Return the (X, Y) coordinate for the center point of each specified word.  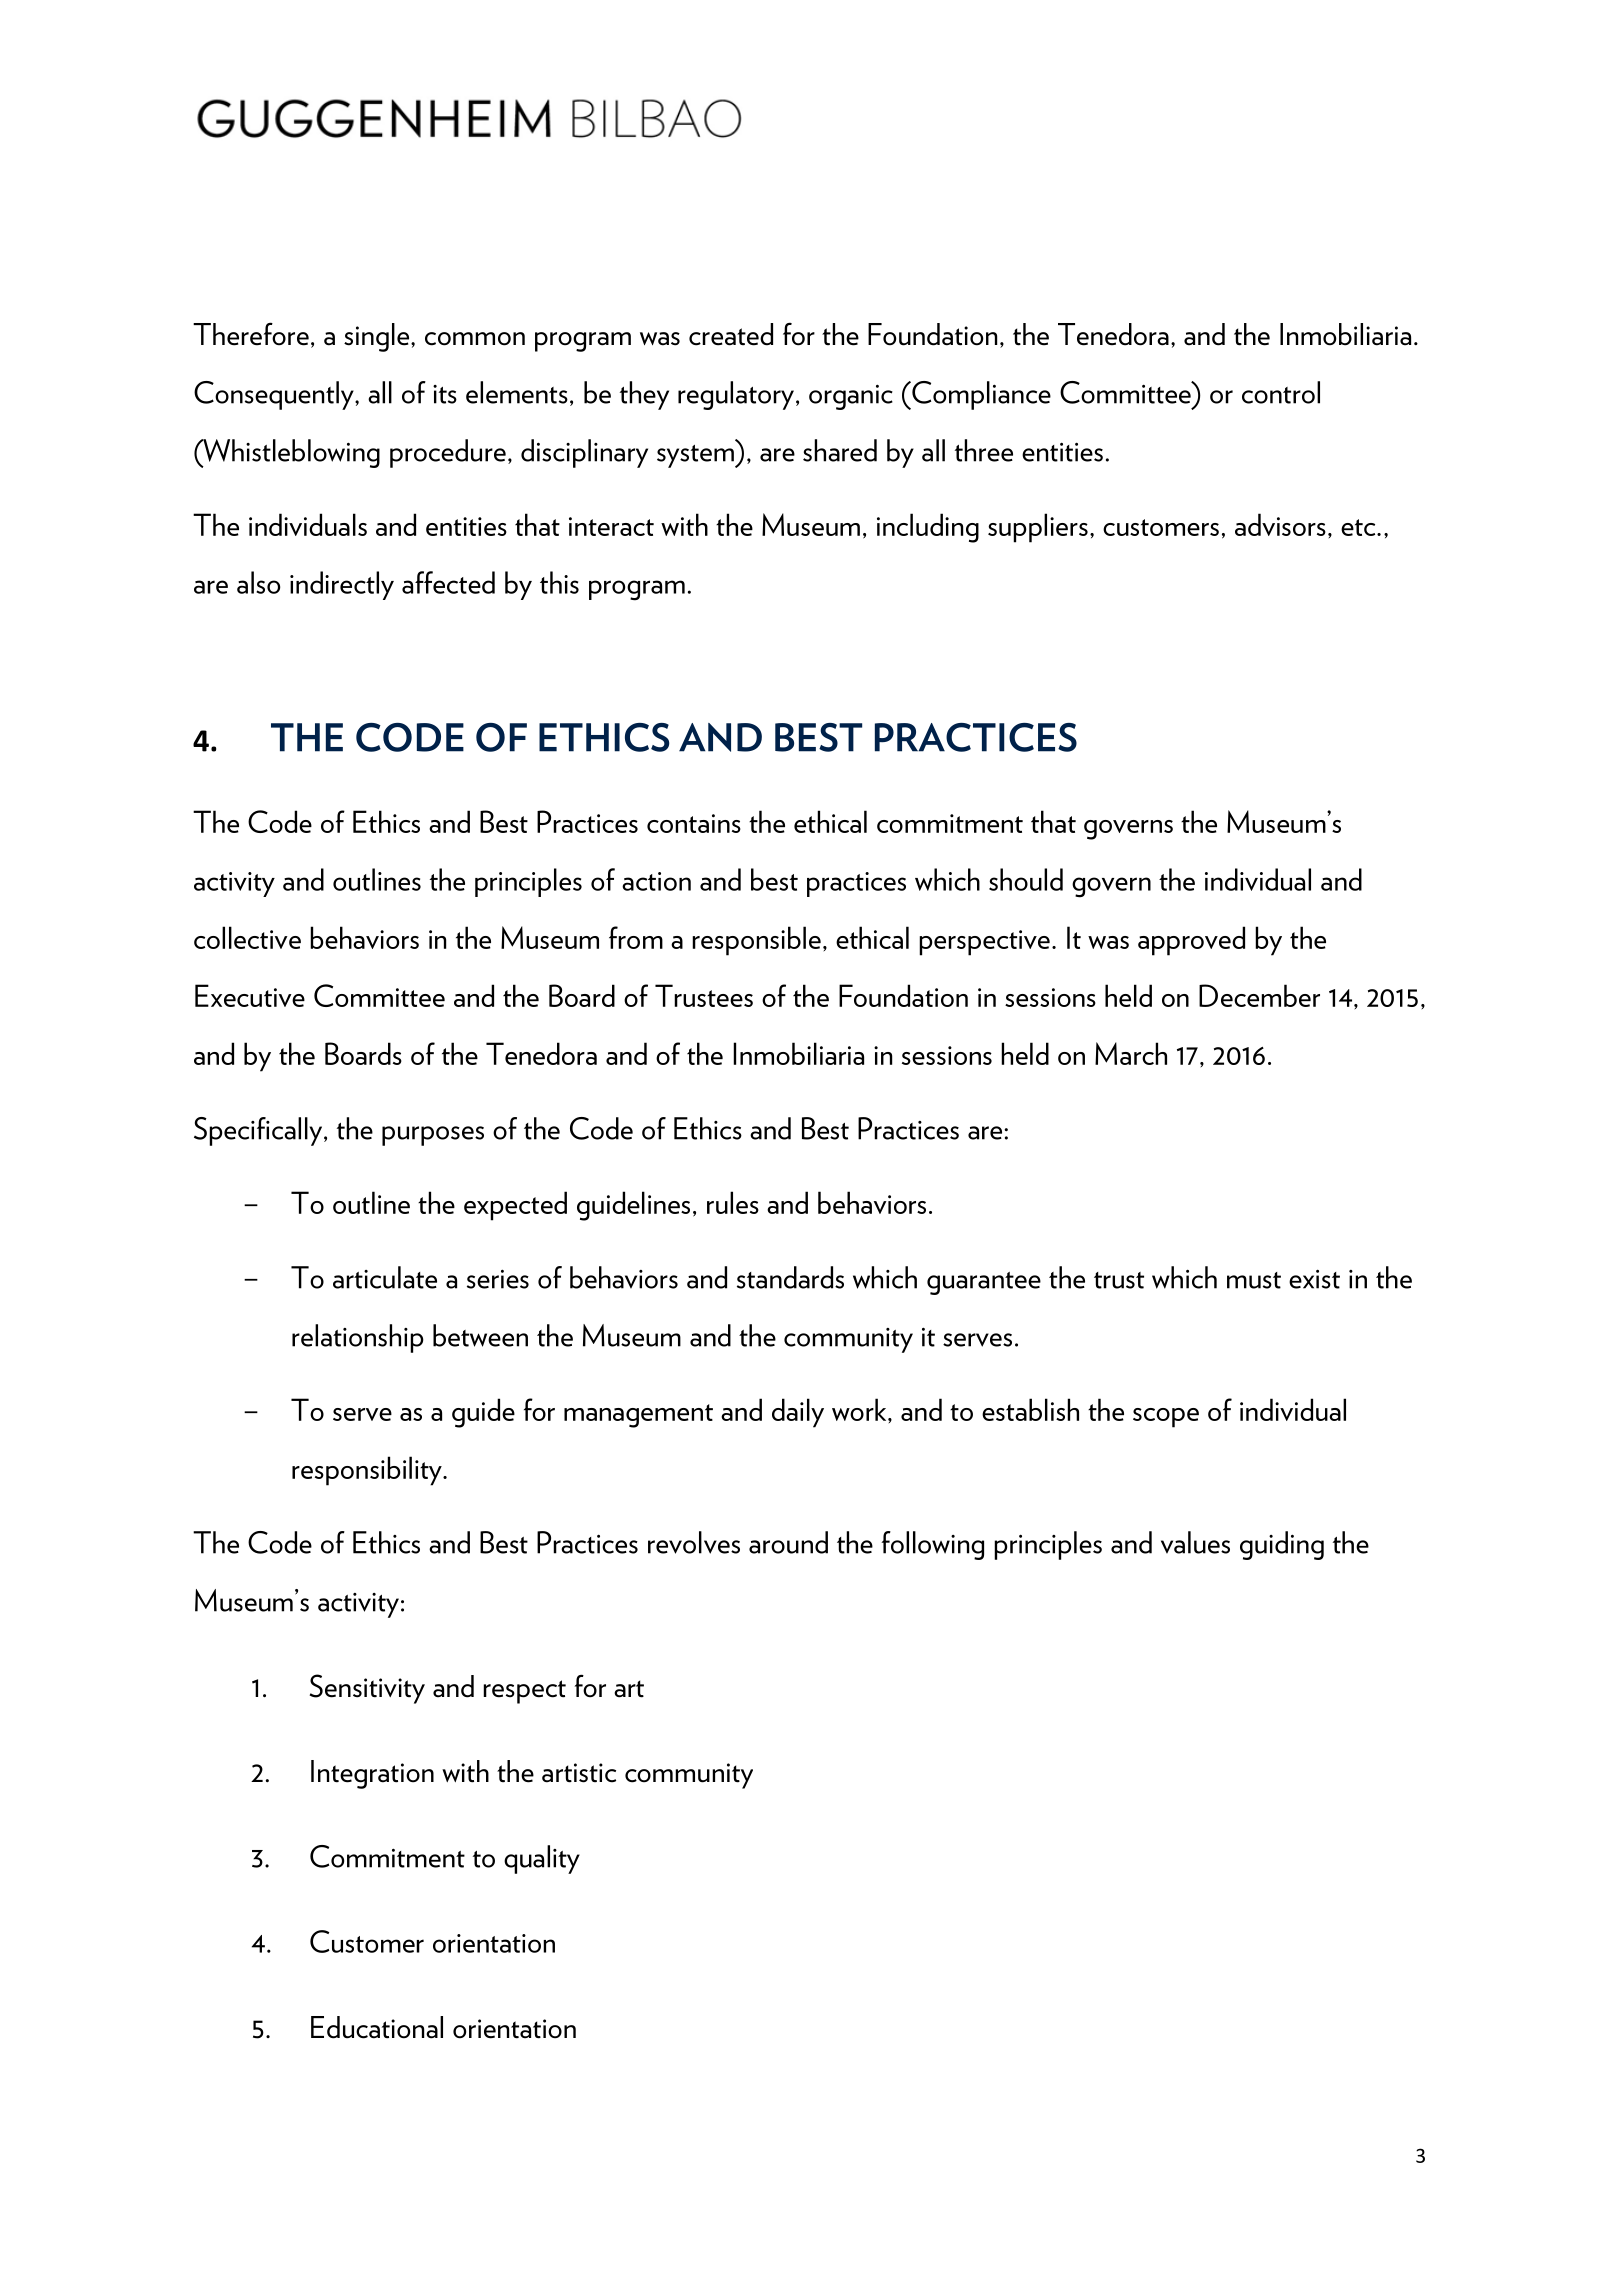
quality (542, 1859)
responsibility (368, 1471)
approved (1191, 941)
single (378, 337)
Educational (377, 2027)
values (1195, 1542)
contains (694, 823)
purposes (433, 1136)
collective (247, 937)
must (1254, 1280)
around (788, 1542)
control (1281, 392)
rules (733, 1202)
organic (851, 397)
